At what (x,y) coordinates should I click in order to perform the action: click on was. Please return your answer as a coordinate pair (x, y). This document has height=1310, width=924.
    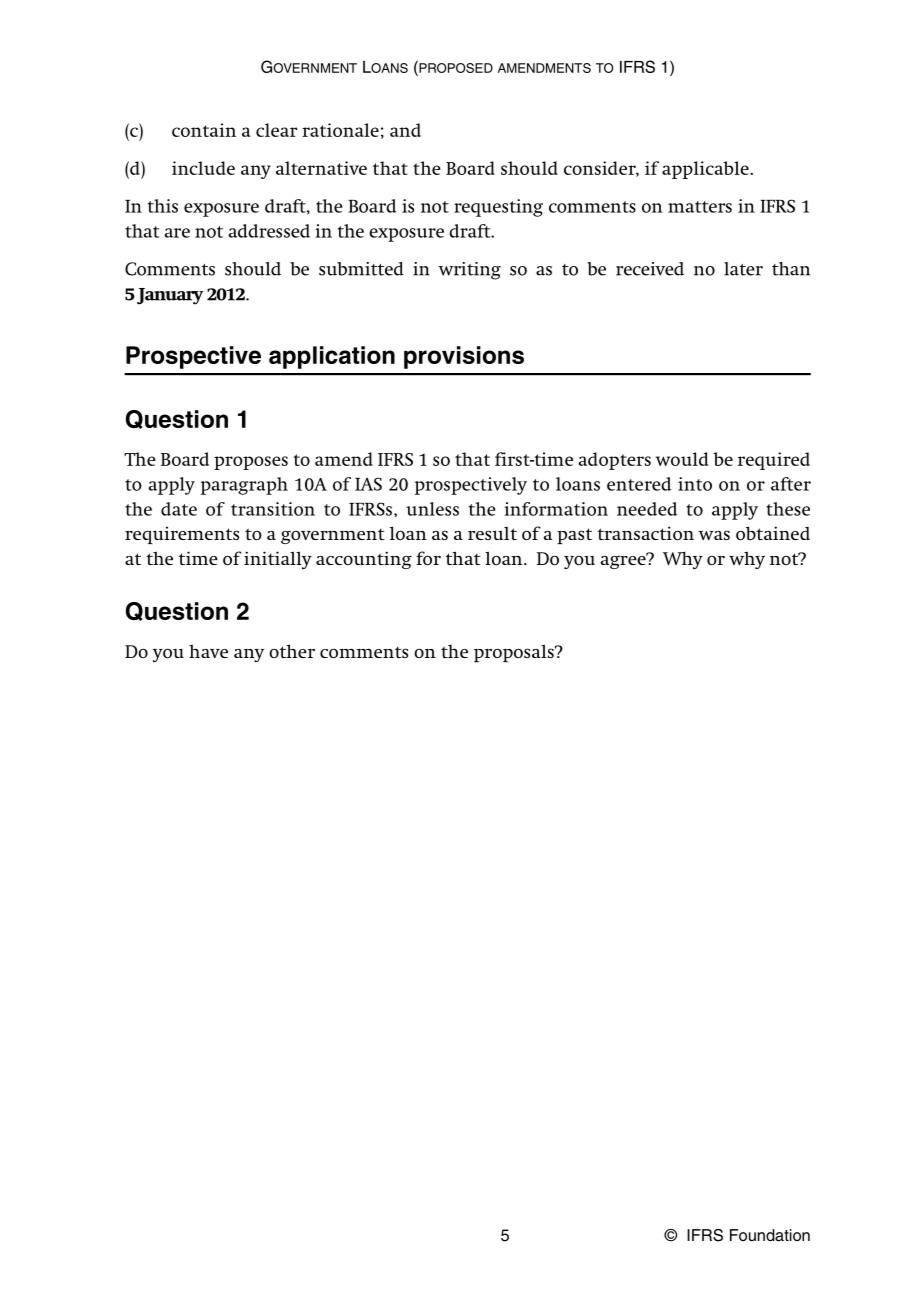
    Looking at the image, I should click on (714, 535).
